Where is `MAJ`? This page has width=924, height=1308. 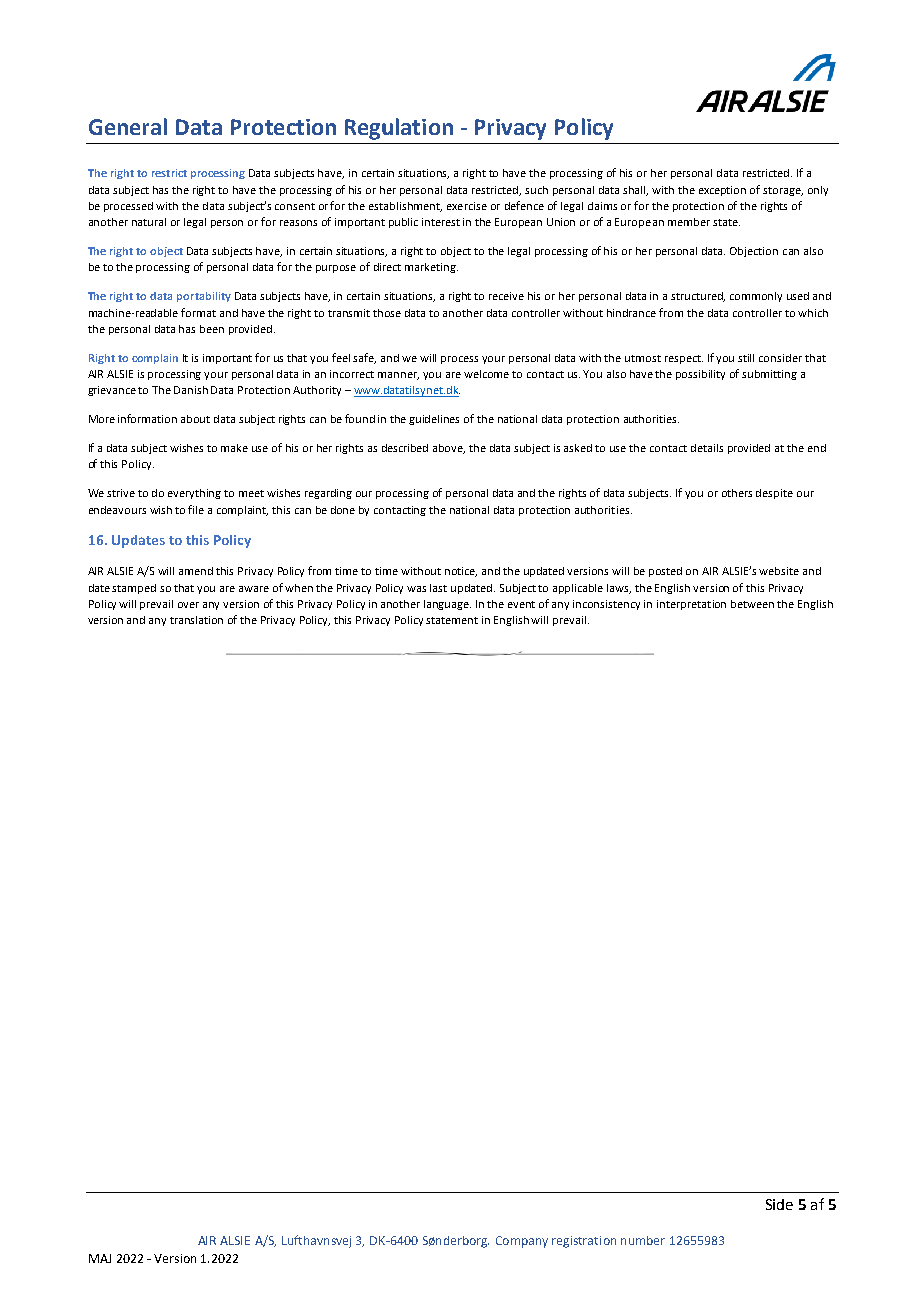
MAJ is located at coordinates (100, 1258).
